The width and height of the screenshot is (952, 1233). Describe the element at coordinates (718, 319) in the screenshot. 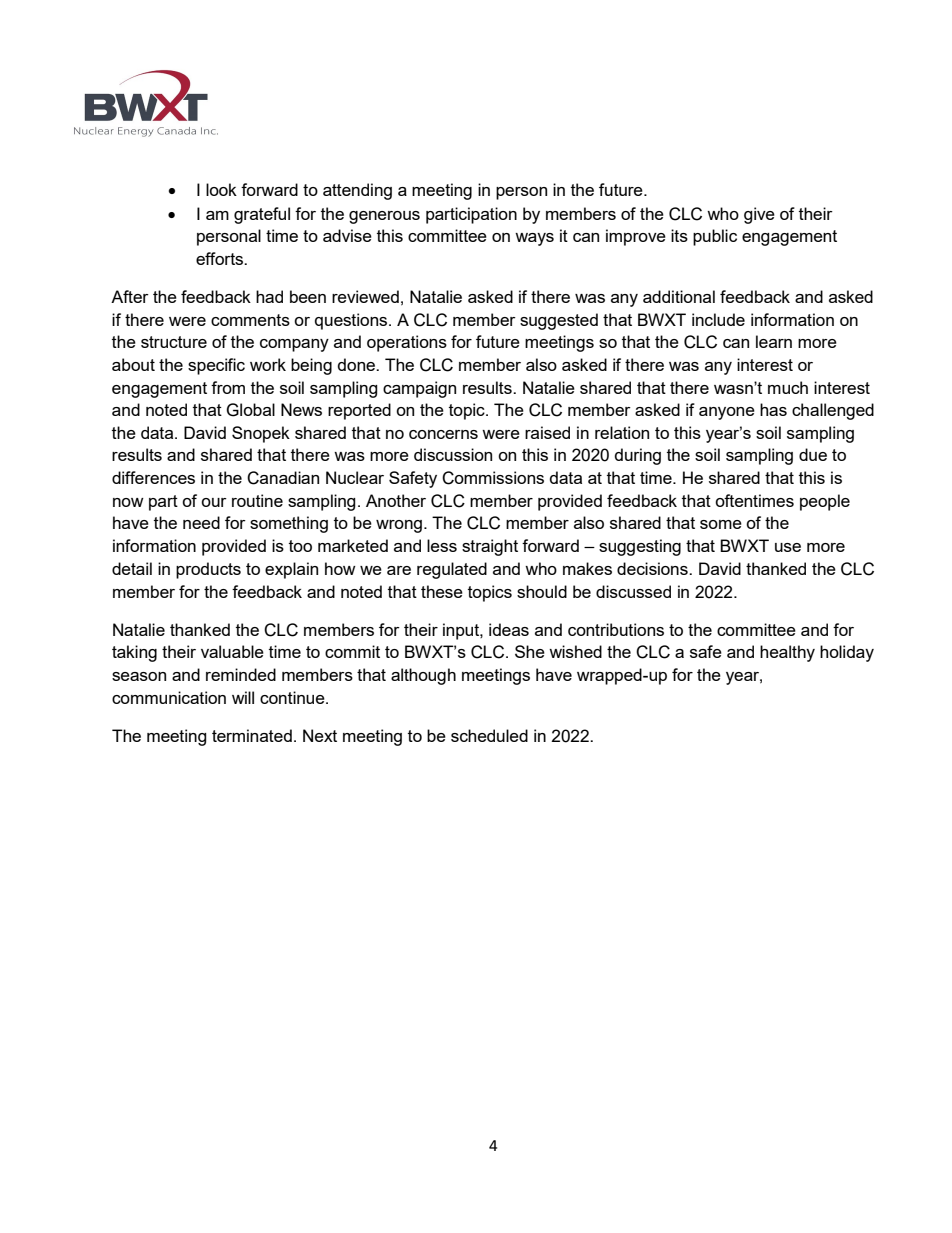

I see `include` at that location.
